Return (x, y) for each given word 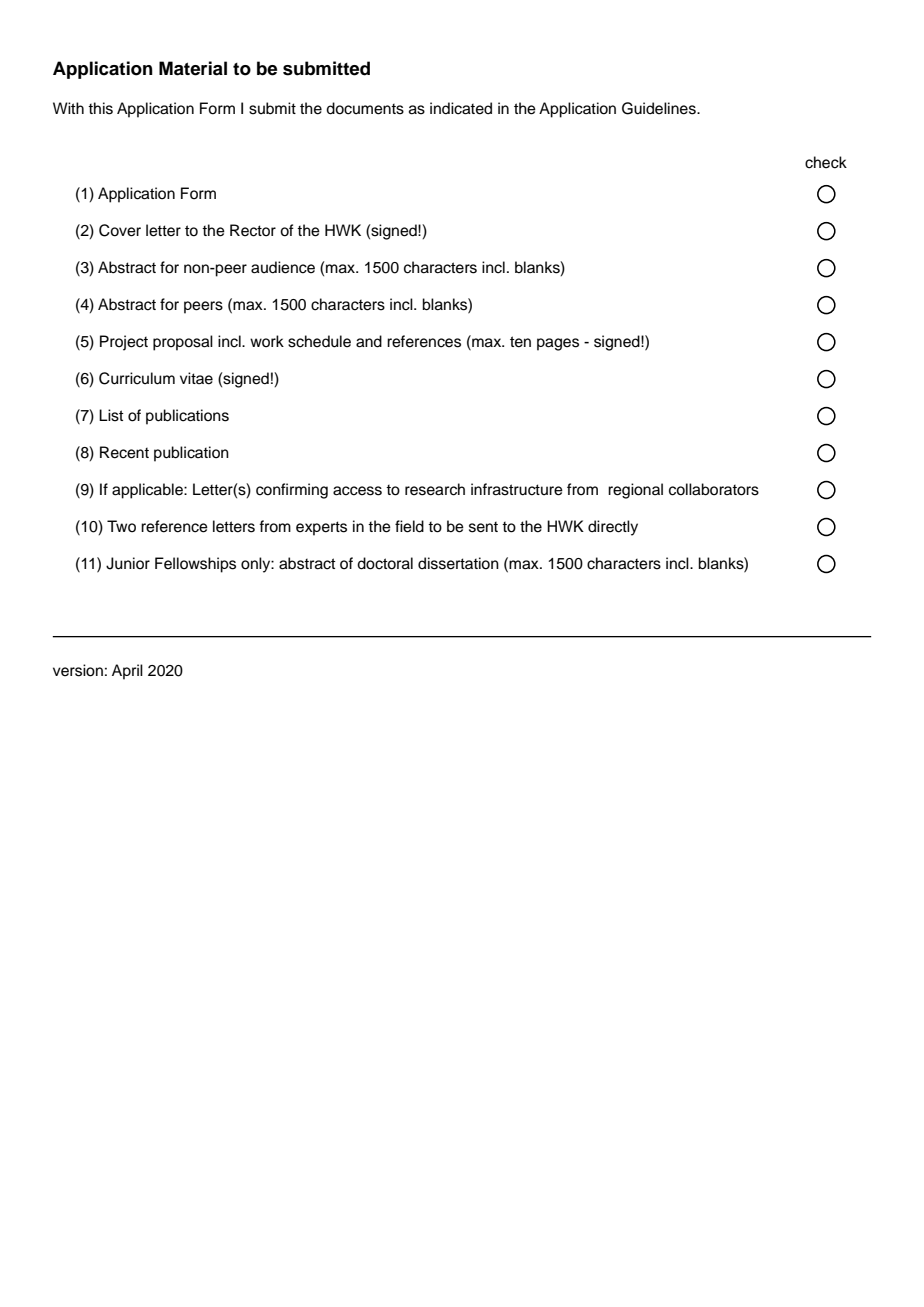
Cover (120, 230)
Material (193, 68)
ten (520, 342)
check (826, 162)
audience (283, 267)
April (127, 672)
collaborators (714, 489)
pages (558, 344)
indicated (461, 108)
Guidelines (660, 108)
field (409, 526)
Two (121, 526)
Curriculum (137, 378)
